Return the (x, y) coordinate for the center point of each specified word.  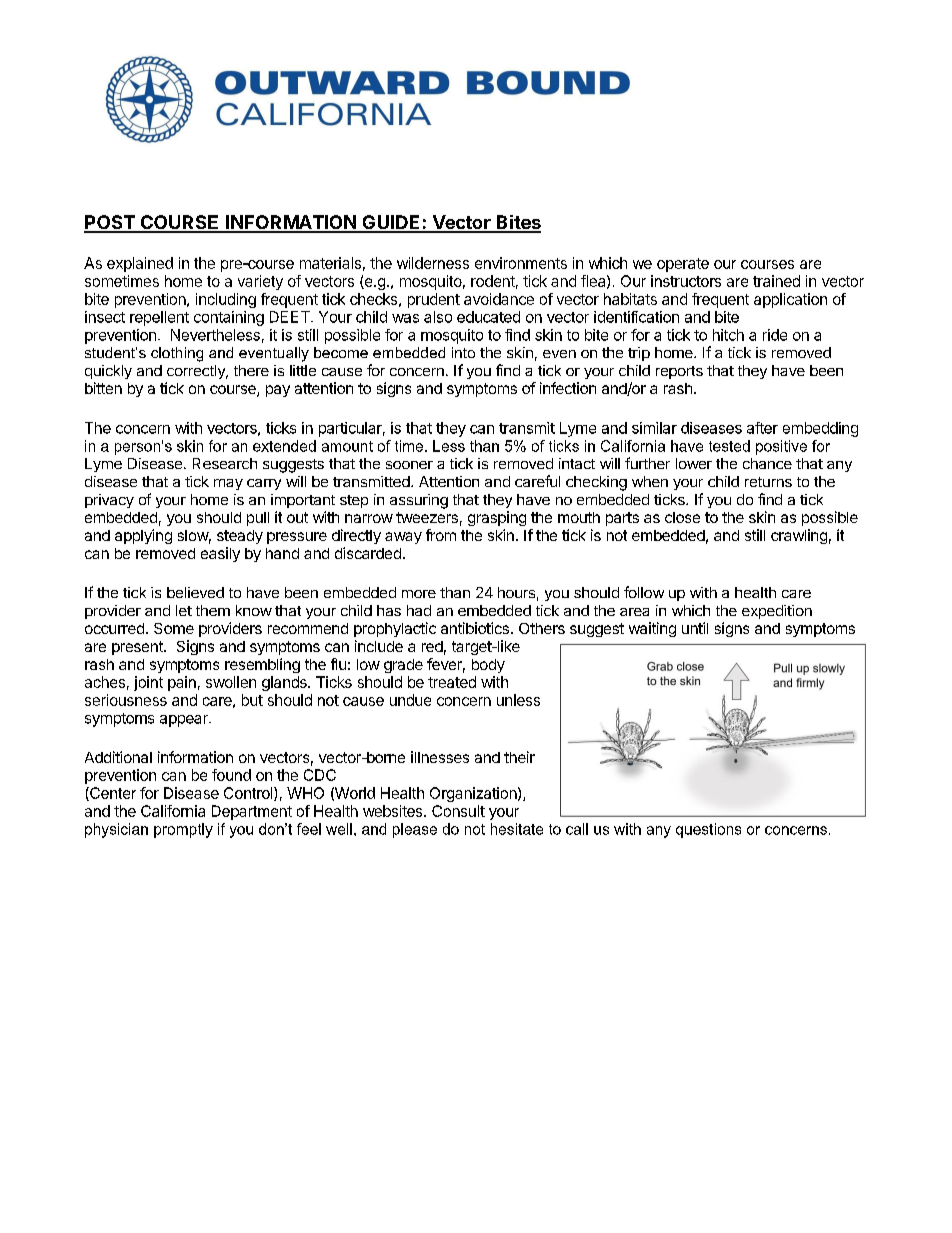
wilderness (433, 263)
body (488, 666)
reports (679, 372)
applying (143, 536)
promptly (183, 830)
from (441, 535)
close (682, 517)
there (251, 370)
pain (182, 683)
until (695, 628)
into (463, 352)
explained (140, 264)
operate (683, 265)
